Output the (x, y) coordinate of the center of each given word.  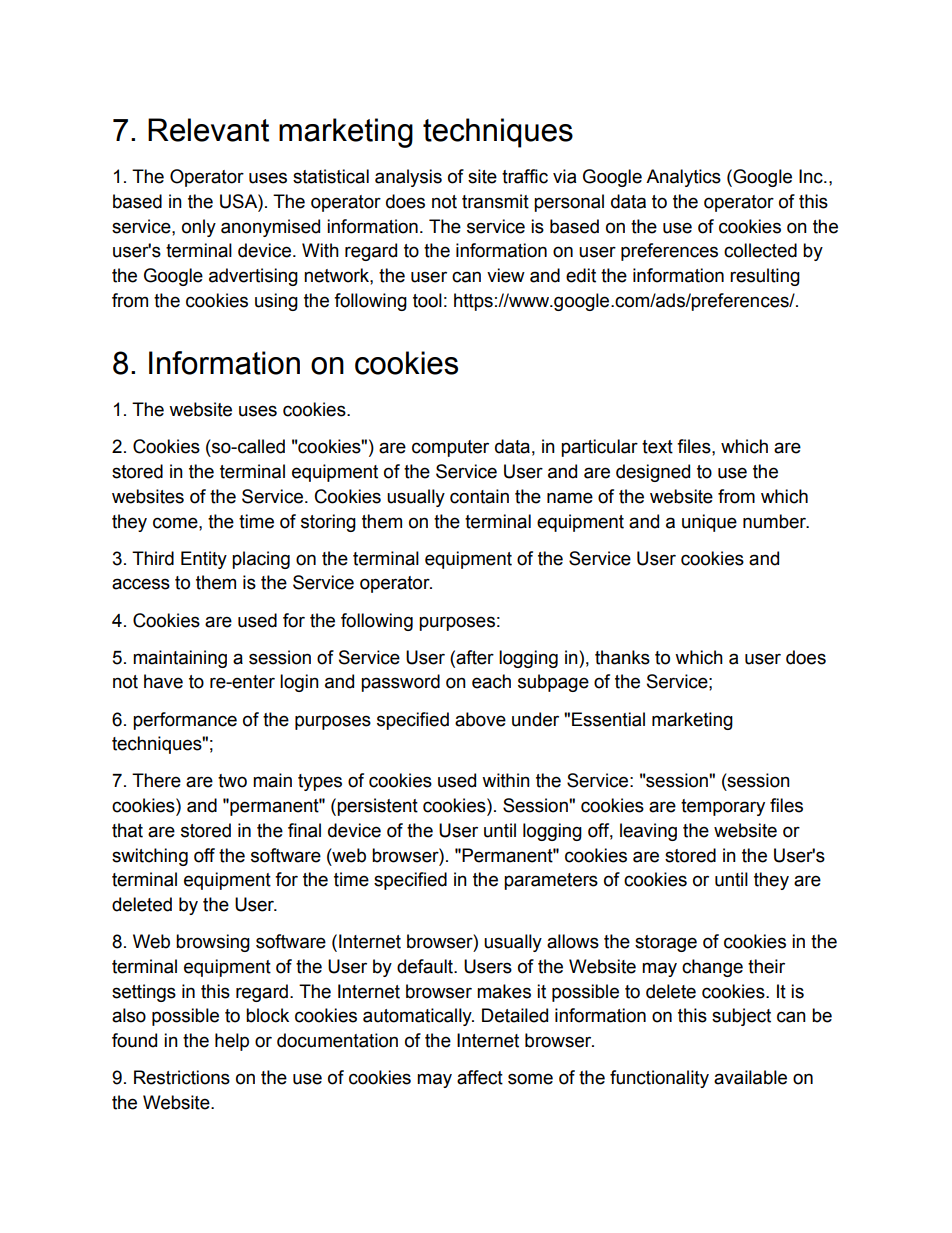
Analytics (683, 178)
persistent (377, 807)
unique (709, 523)
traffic (525, 176)
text (657, 447)
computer (450, 448)
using (276, 302)
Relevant (208, 130)
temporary (723, 807)
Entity (204, 560)
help (232, 1042)
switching (150, 857)
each (491, 681)
